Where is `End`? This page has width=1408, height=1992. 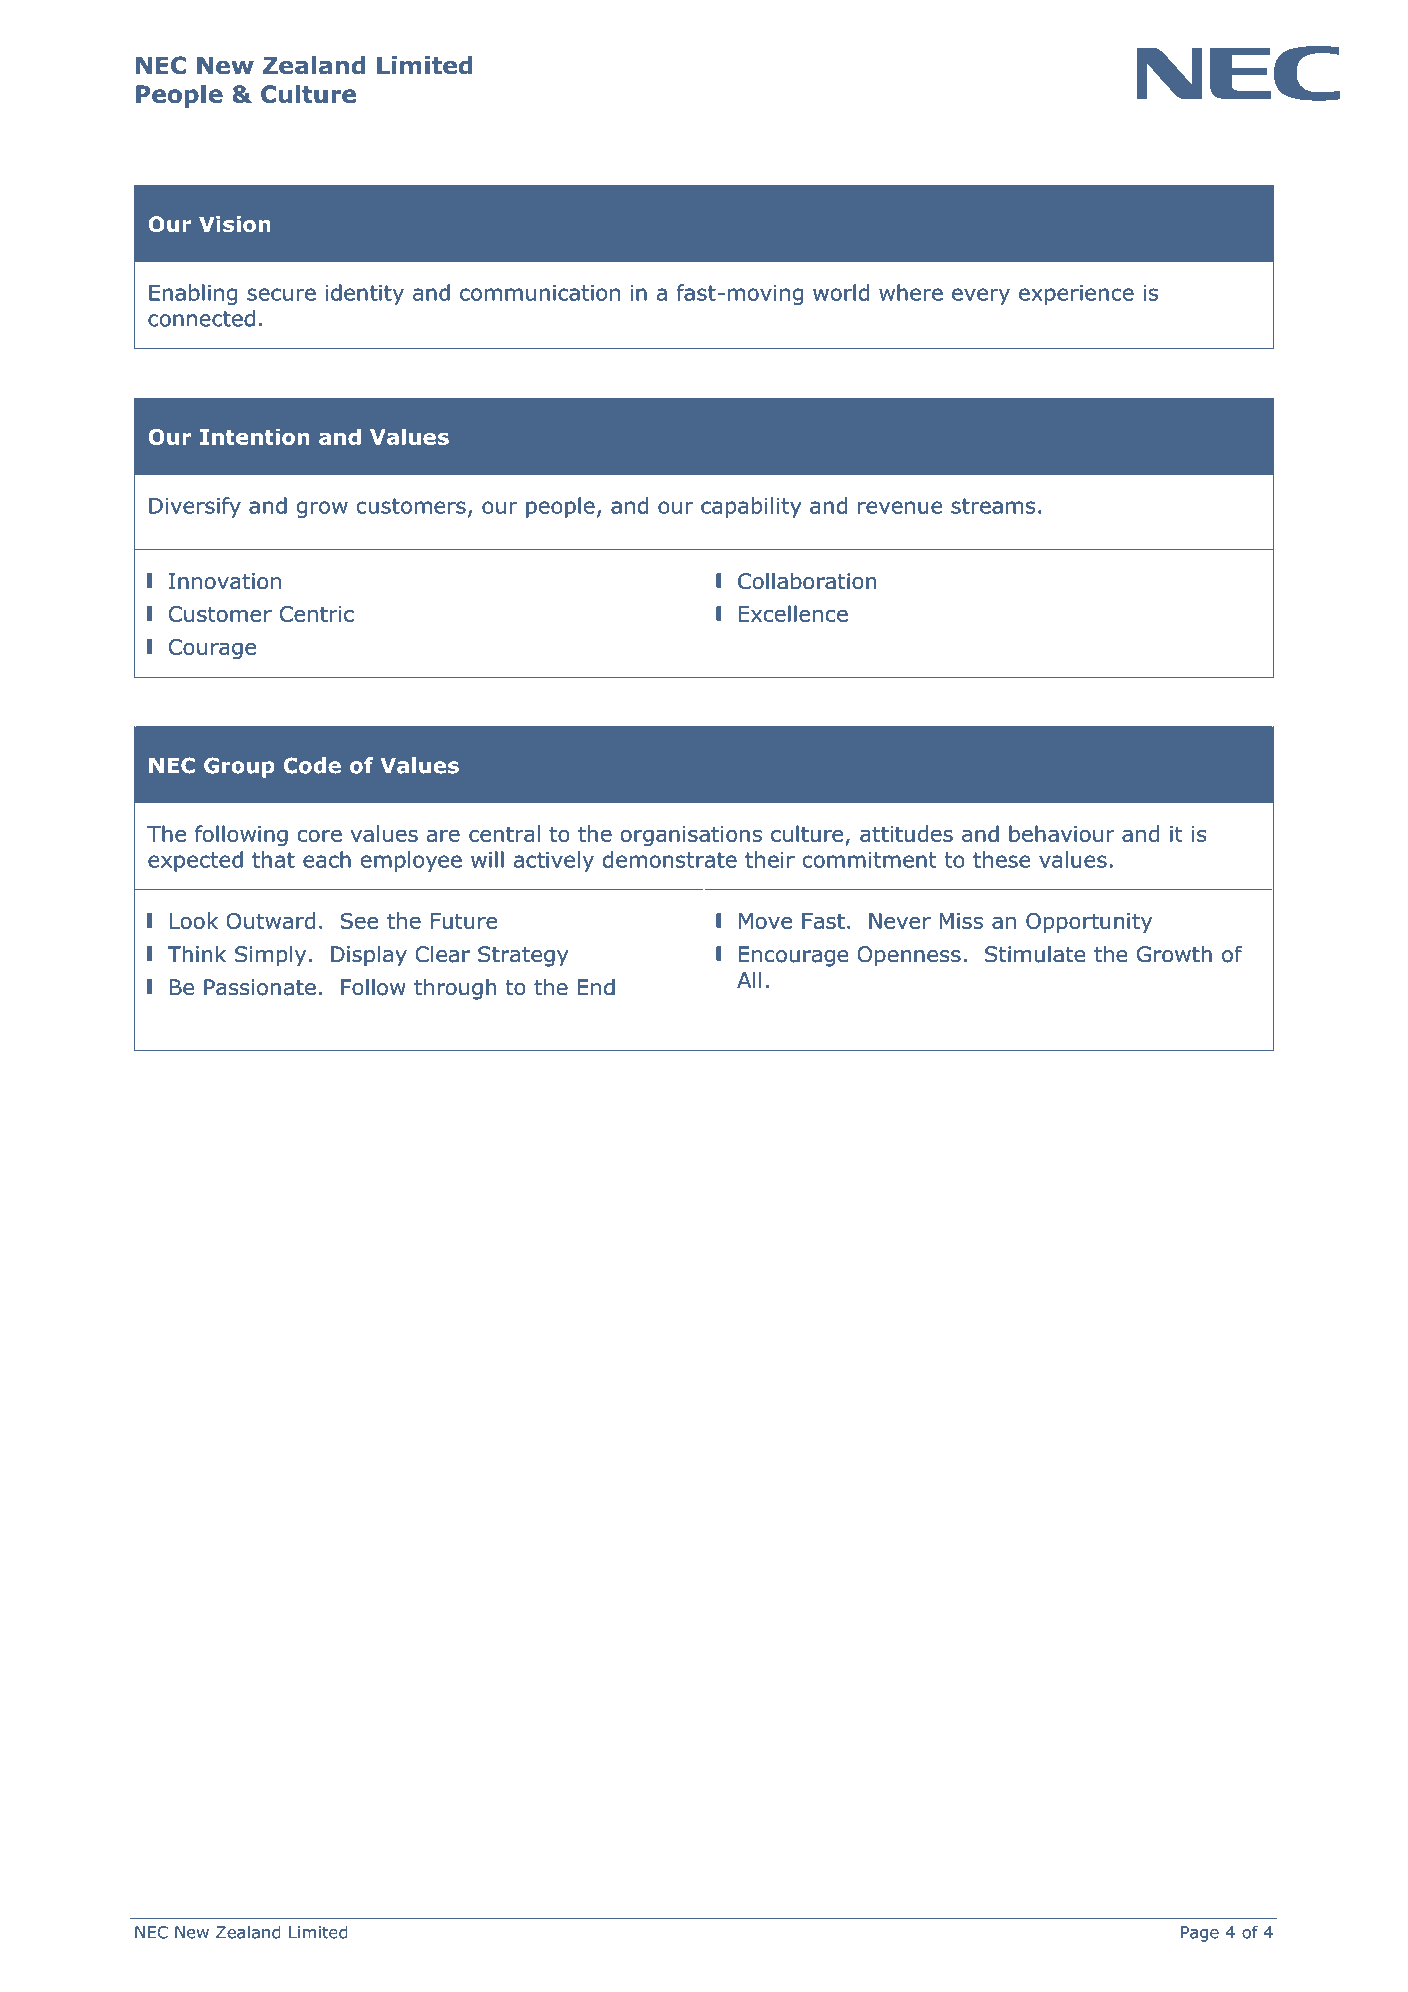
End is located at coordinates (596, 987).
